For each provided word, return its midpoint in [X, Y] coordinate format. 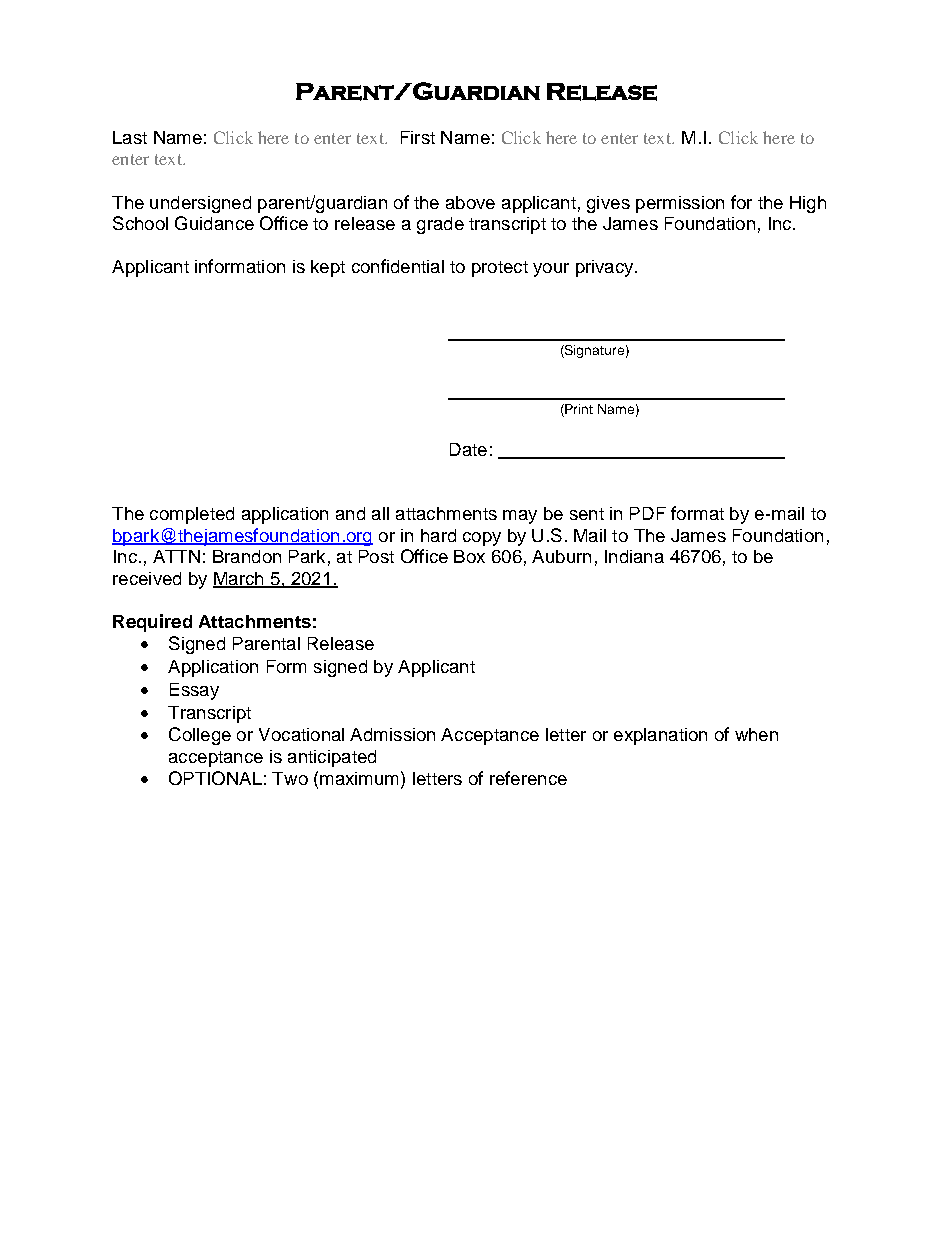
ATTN [176, 556]
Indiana [634, 556]
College [200, 736]
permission [680, 204]
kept [328, 268]
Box [469, 556]
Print [579, 409]
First [418, 137]
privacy [606, 268]
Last [130, 137]
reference [528, 778]
